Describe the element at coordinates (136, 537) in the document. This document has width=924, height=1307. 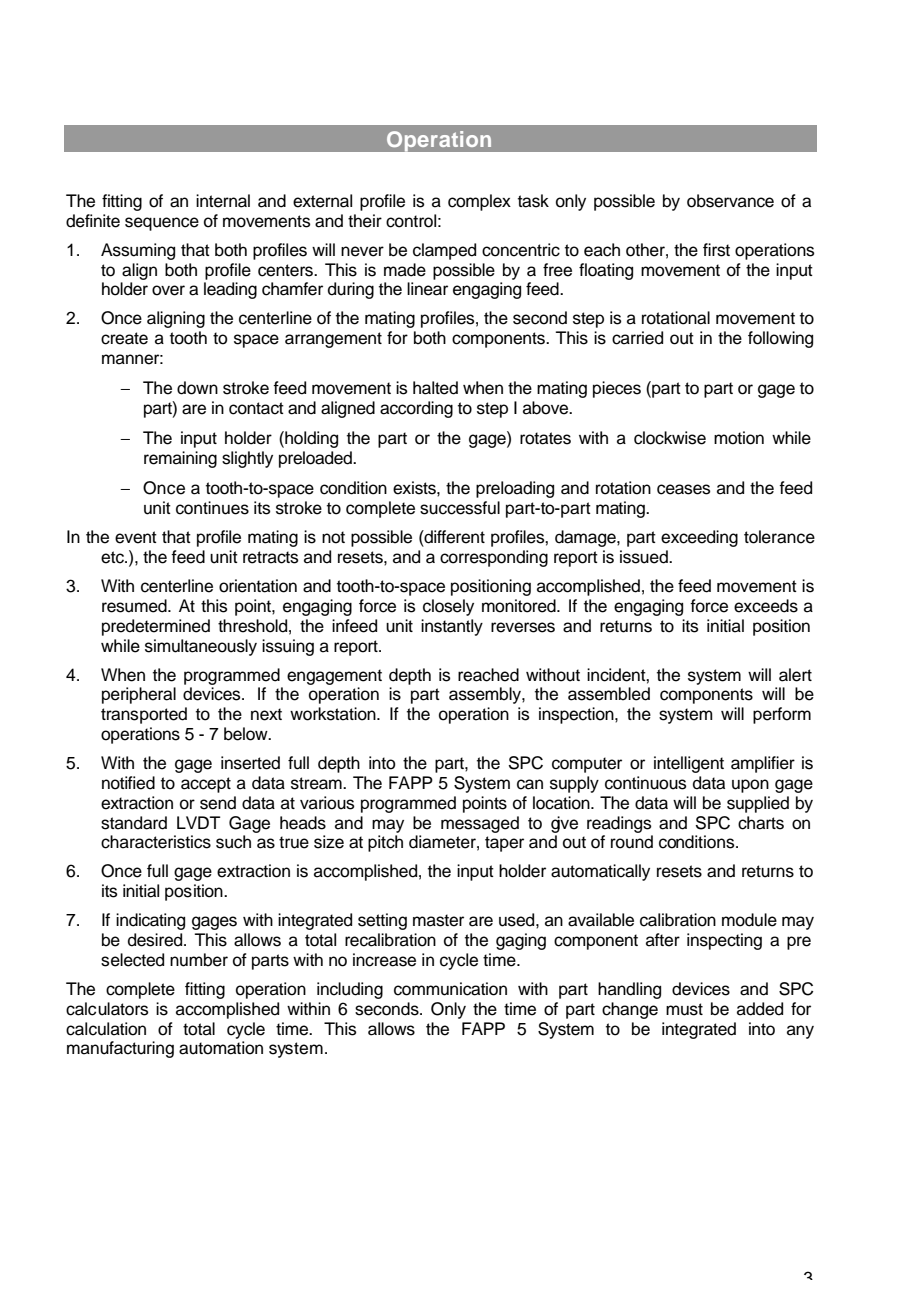
I see `event` at that location.
